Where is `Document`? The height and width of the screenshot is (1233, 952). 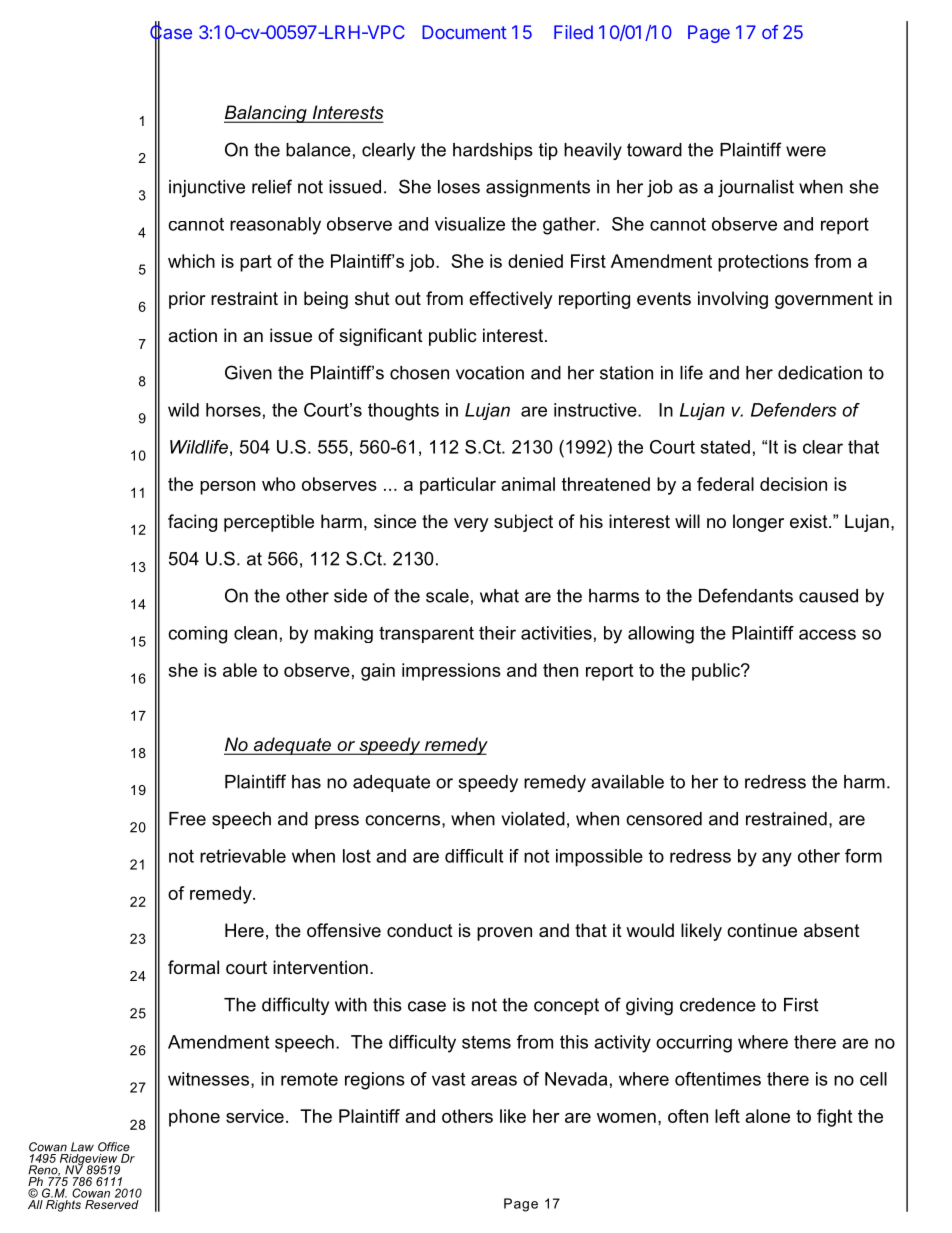 Document is located at coordinates (464, 32).
